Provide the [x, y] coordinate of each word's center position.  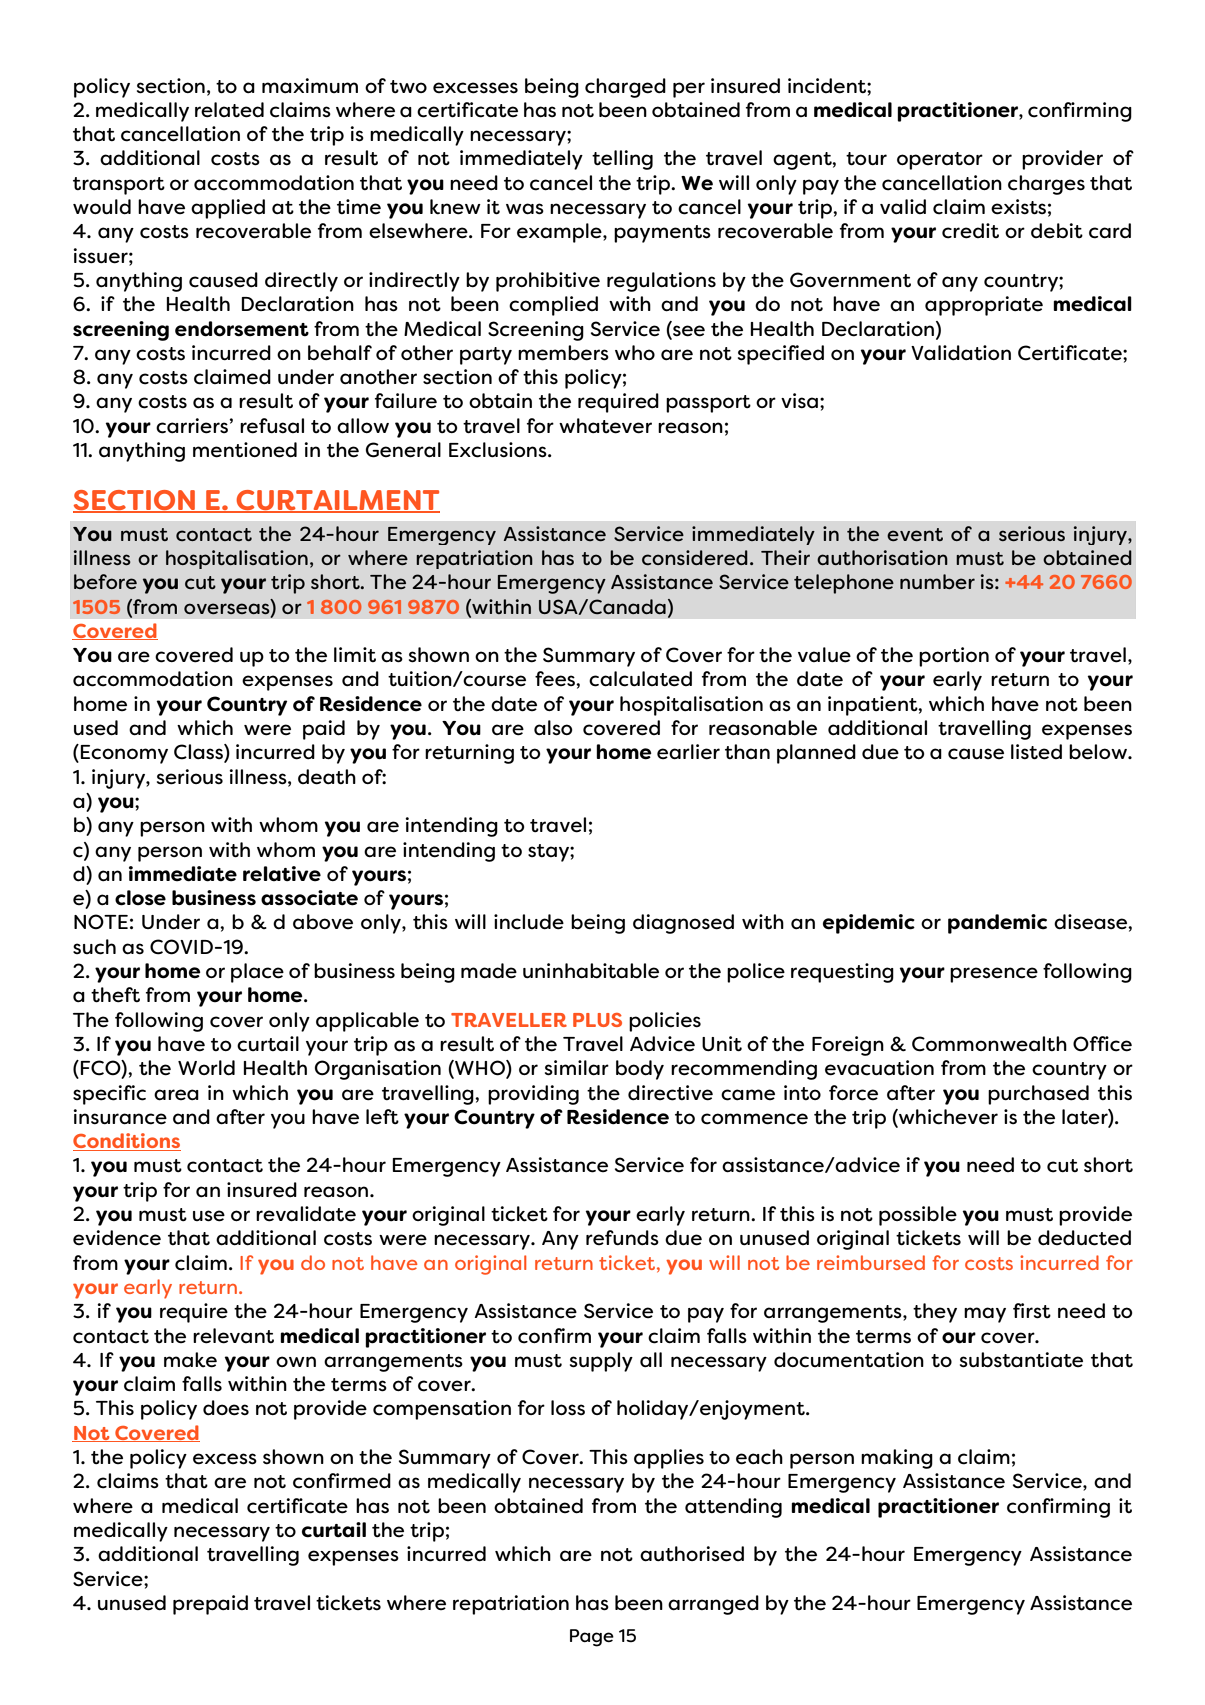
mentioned [245, 450]
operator [940, 161]
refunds [622, 1238]
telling [622, 160]
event [915, 534]
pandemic [997, 924]
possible [918, 1216]
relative [282, 874]
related [229, 110]
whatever [605, 426]
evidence [117, 1238]
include [529, 922]
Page [592, 1638]
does [226, 1408]
